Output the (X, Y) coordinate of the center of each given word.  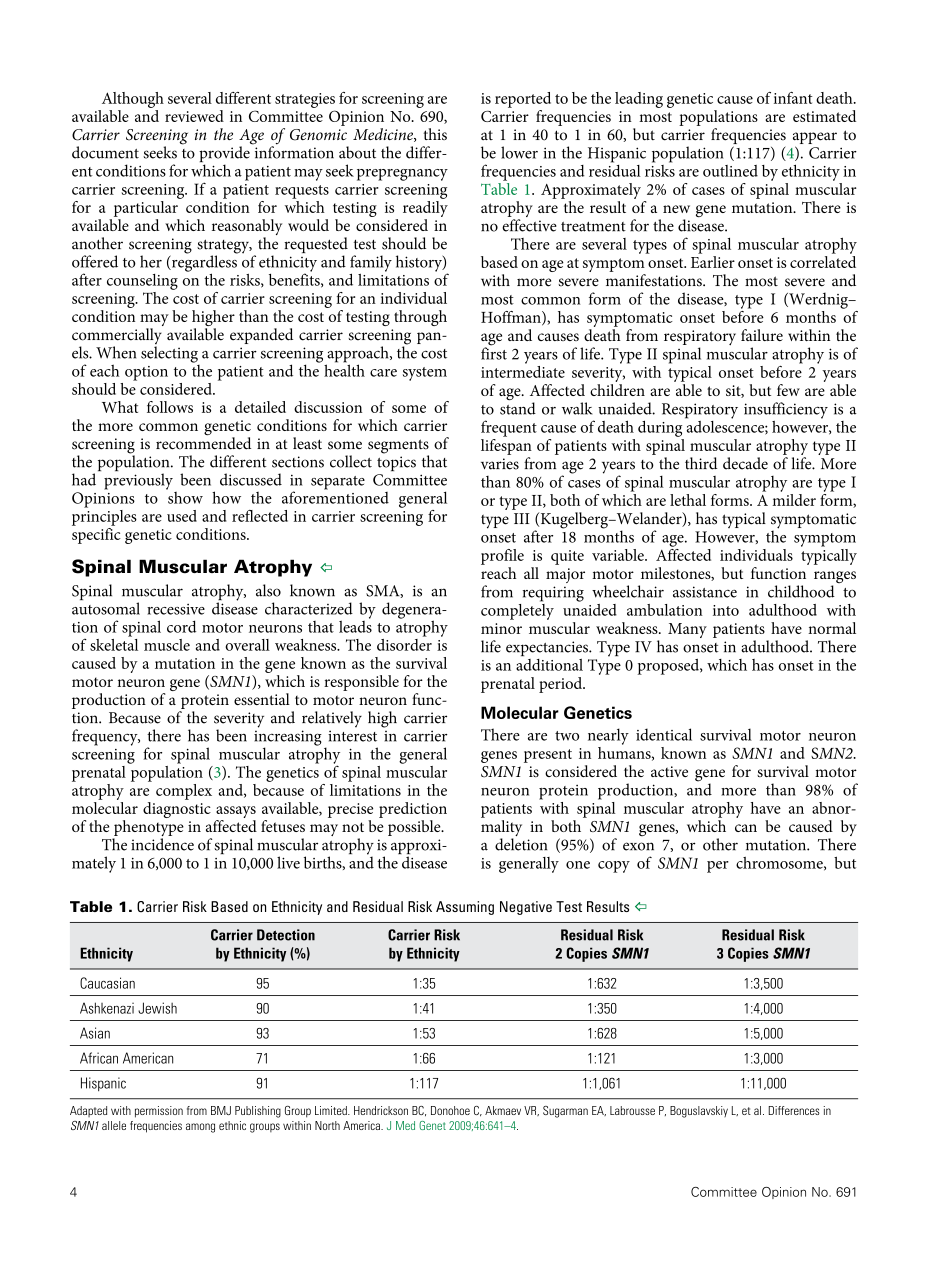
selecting (169, 354)
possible (415, 828)
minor (501, 628)
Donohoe (450, 1110)
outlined (730, 171)
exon (638, 846)
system (425, 374)
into (726, 610)
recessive (176, 609)
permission (159, 1112)
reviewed (194, 116)
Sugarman (565, 1112)
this (435, 134)
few (788, 390)
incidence (162, 844)
